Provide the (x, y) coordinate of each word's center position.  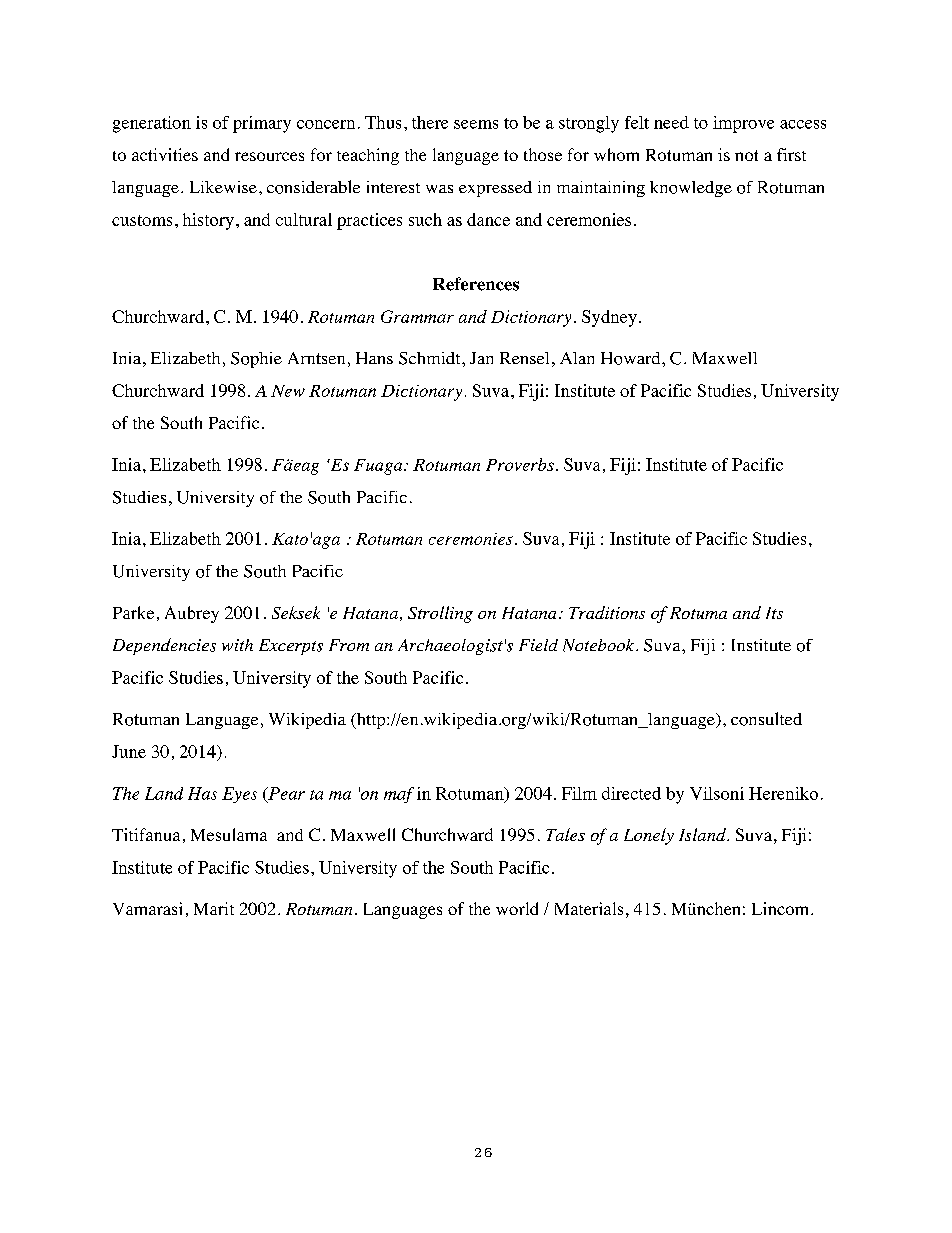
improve (743, 124)
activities (165, 154)
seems (476, 124)
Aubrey (192, 614)
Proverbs (520, 464)
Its (774, 613)
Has (202, 793)
